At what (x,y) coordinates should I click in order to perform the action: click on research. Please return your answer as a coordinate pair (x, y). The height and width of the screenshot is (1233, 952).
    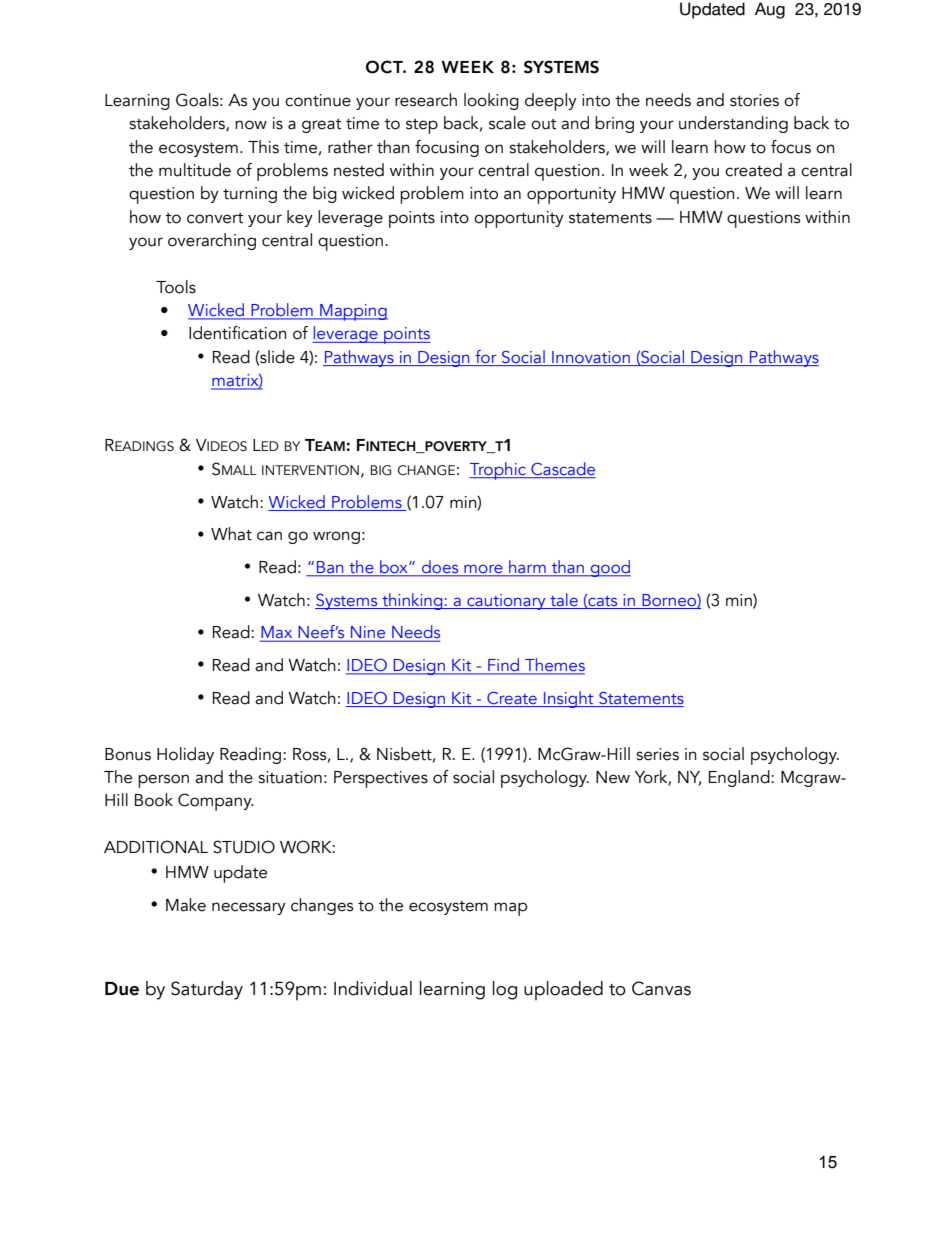
    Looking at the image, I should click on (426, 100).
